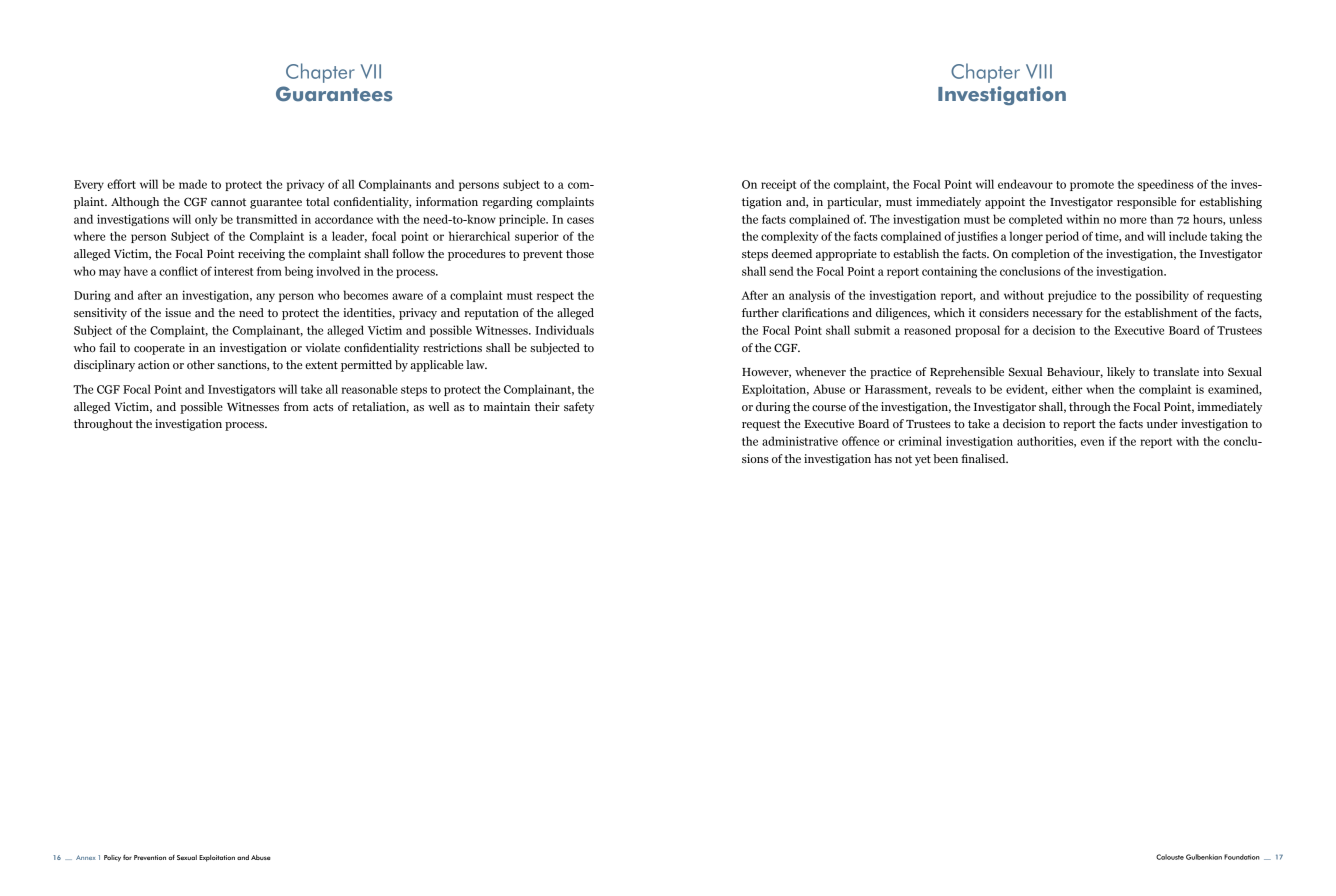 Image resolution: width=1336 pixels, height=896 pixels. I want to click on made, so click(193, 184).
